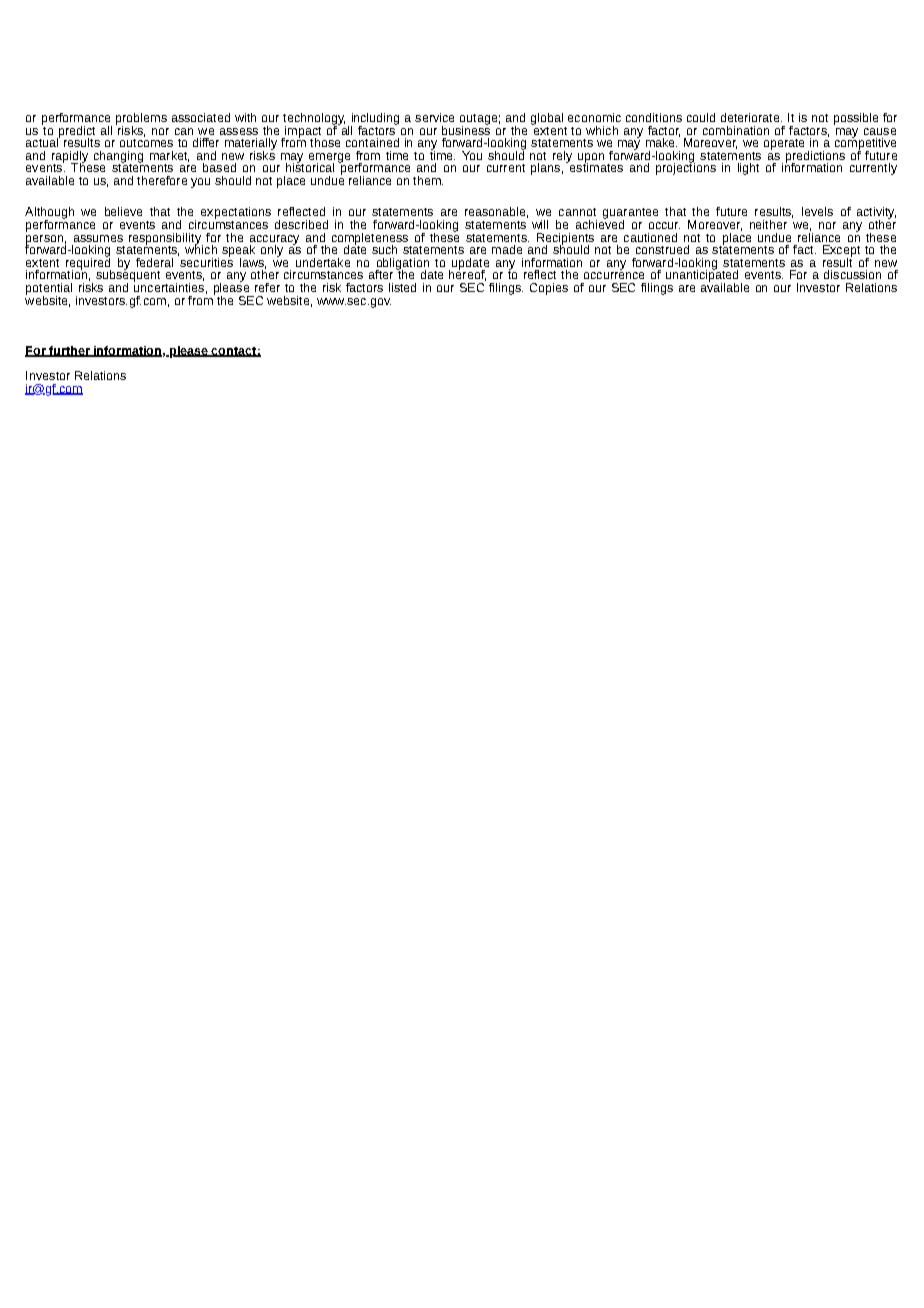  Describe the element at coordinates (69, 351) in the screenshot. I see `further` at that location.
